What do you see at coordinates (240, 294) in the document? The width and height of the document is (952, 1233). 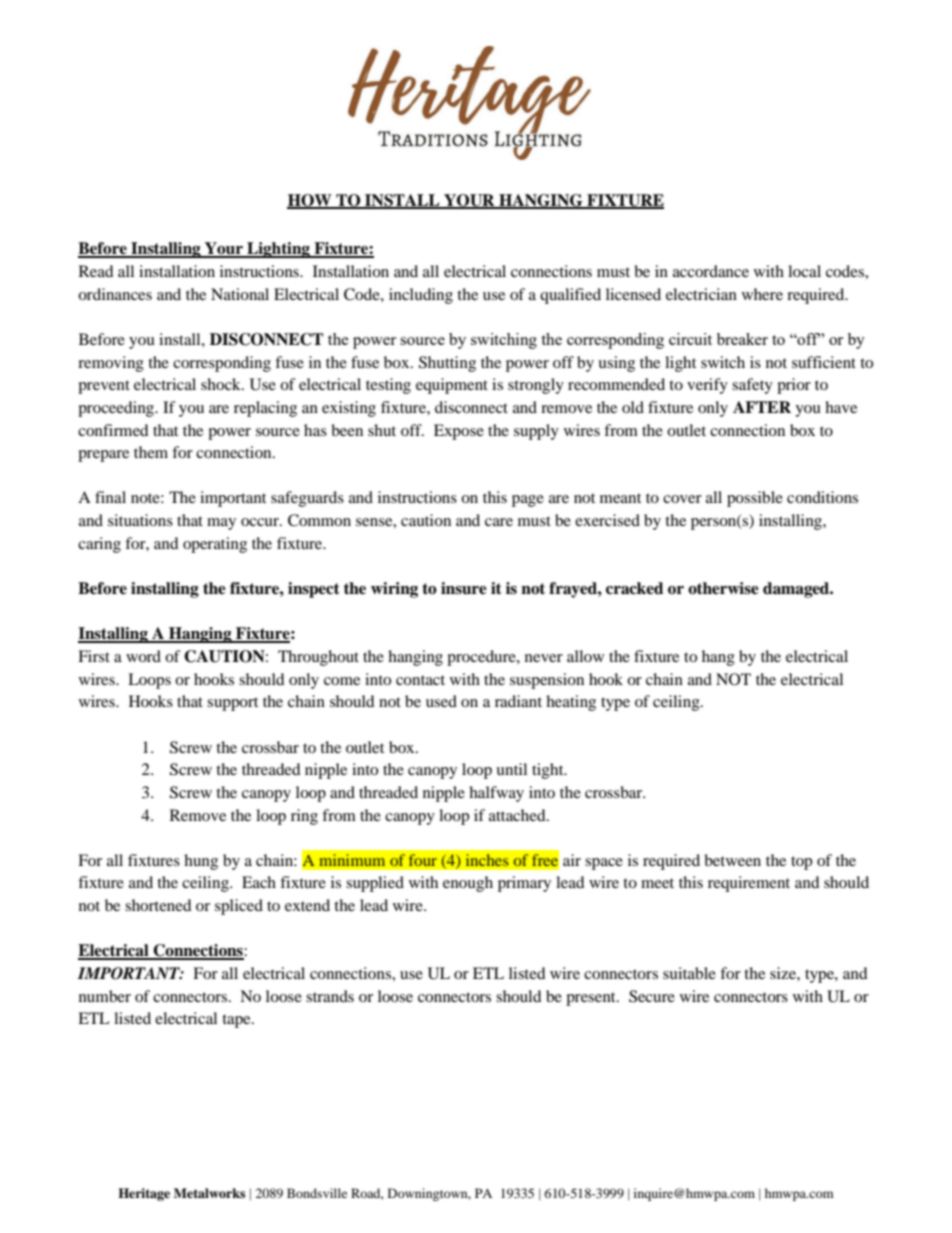 I see `National` at bounding box center [240, 294].
